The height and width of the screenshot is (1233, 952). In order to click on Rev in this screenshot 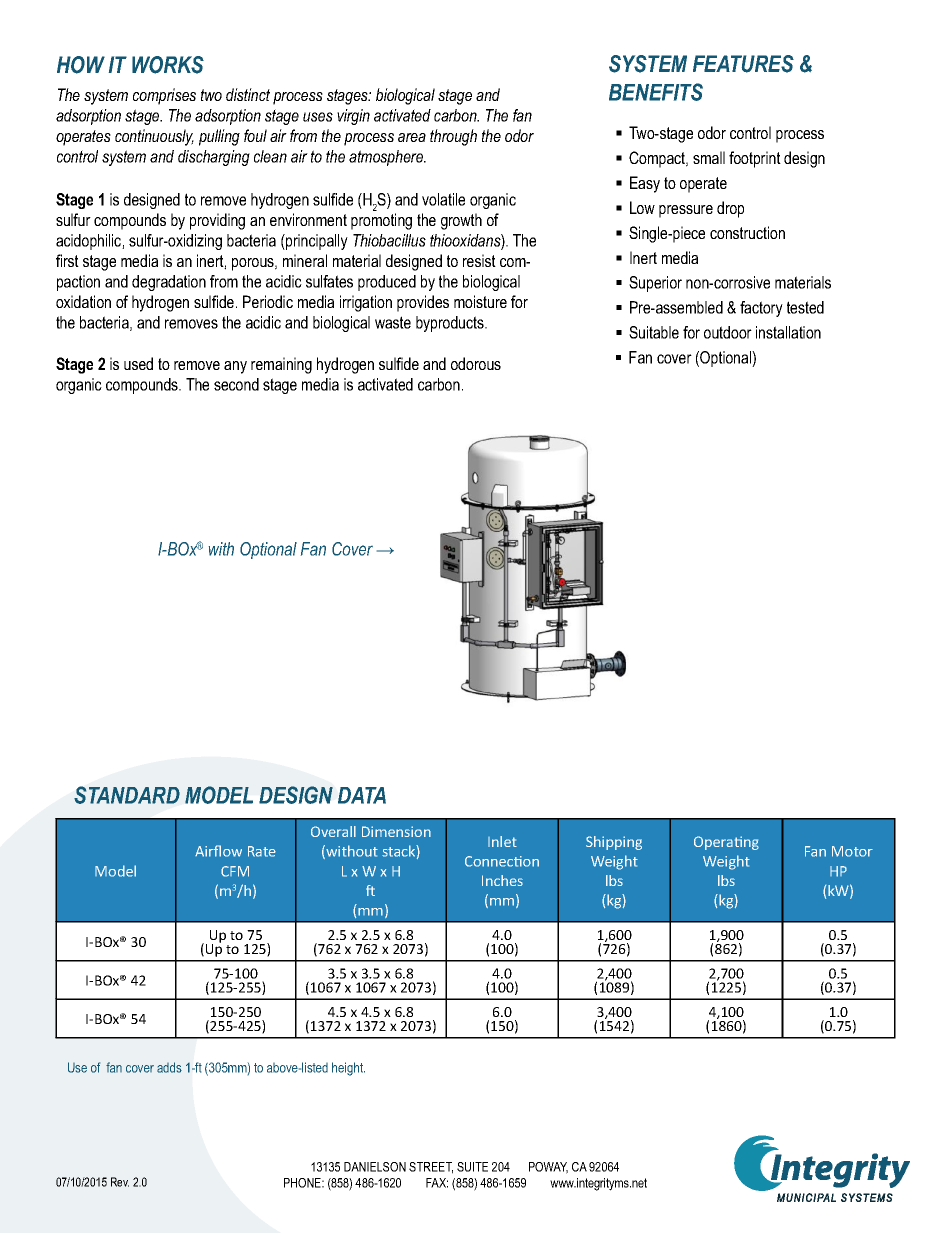, I will do `click(120, 1182)`.
